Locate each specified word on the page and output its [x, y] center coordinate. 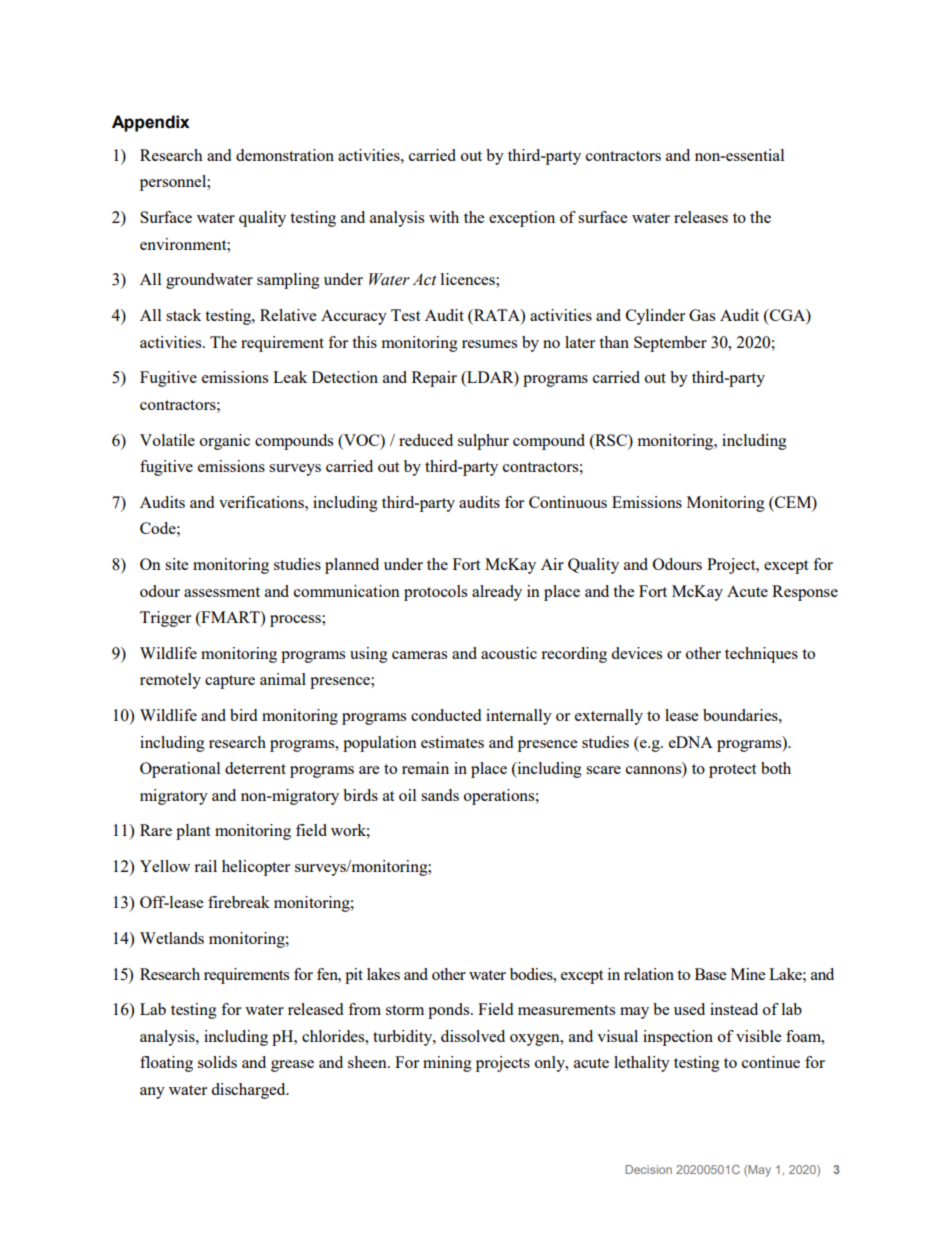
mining [447, 1064]
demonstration [285, 155]
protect [732, 771]
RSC [611, 440]
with [444, 217]
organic [225, 442]
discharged [249, 1091]
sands [440, 795]
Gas [702, 315]
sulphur [483, 442]
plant [193, 832]
